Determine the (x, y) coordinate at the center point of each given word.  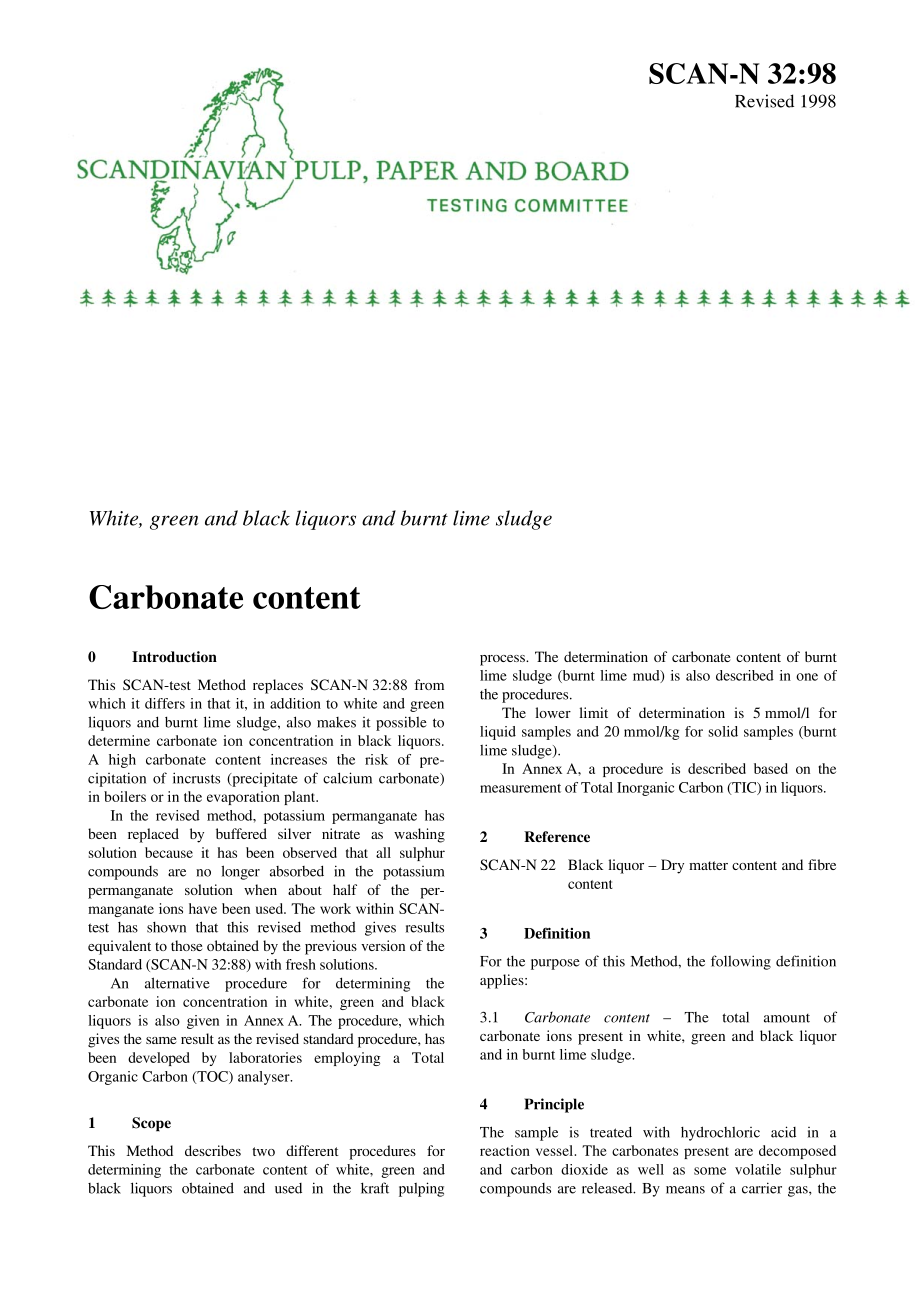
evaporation (243, 798)
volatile (758, 1169)
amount (787, 1018)
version (383, 945)
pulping (421, 1189)
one (807, 677)
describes (213, 1150)
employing (347, 1059)
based (771, 768)
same (161, 1040)
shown (166, 927)
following (741, 962)
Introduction (174, 657)
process (503, 660)
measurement (520, 788)
